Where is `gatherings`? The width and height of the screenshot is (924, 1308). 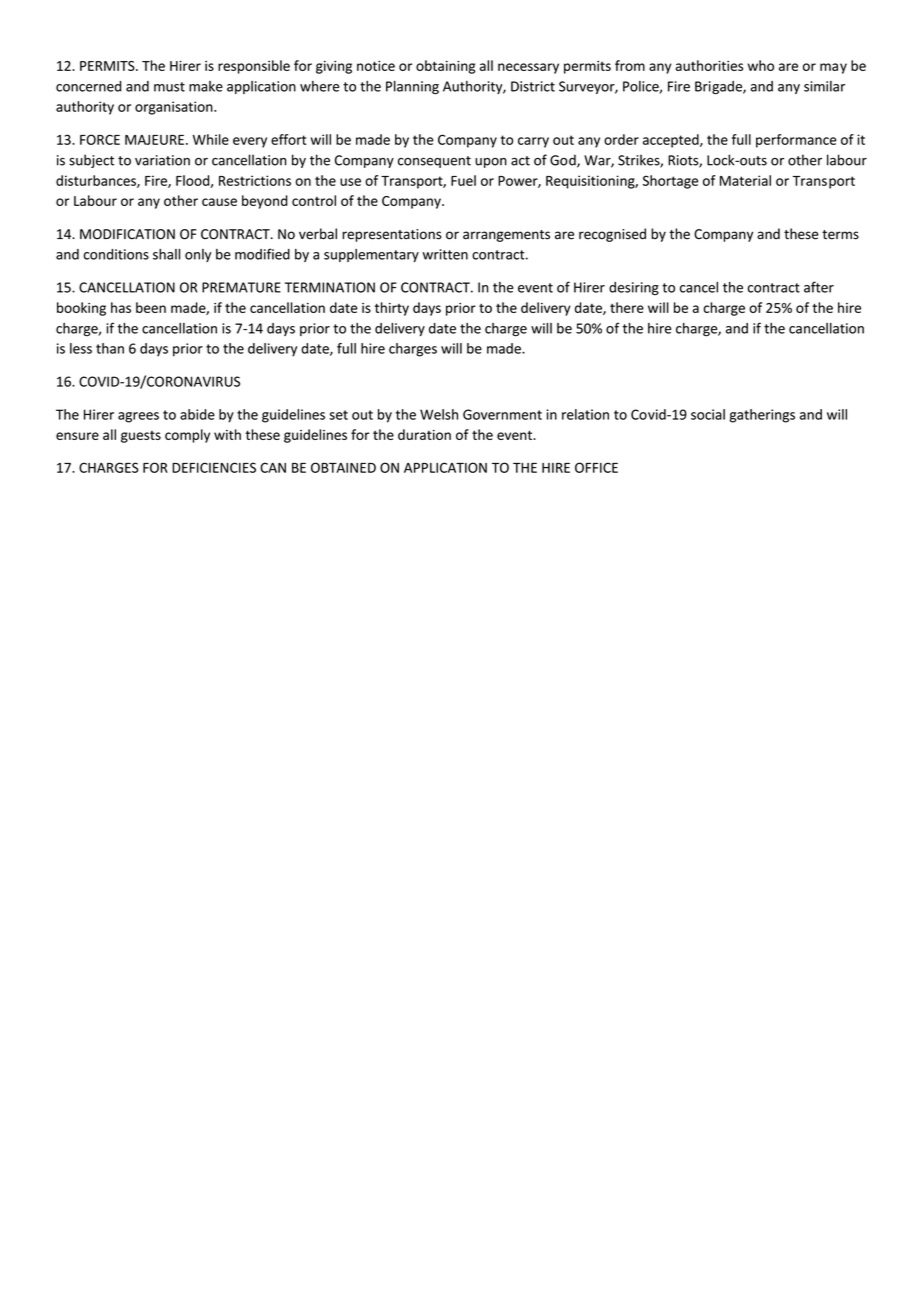
gatherings is located at coordinates (762, 416).
